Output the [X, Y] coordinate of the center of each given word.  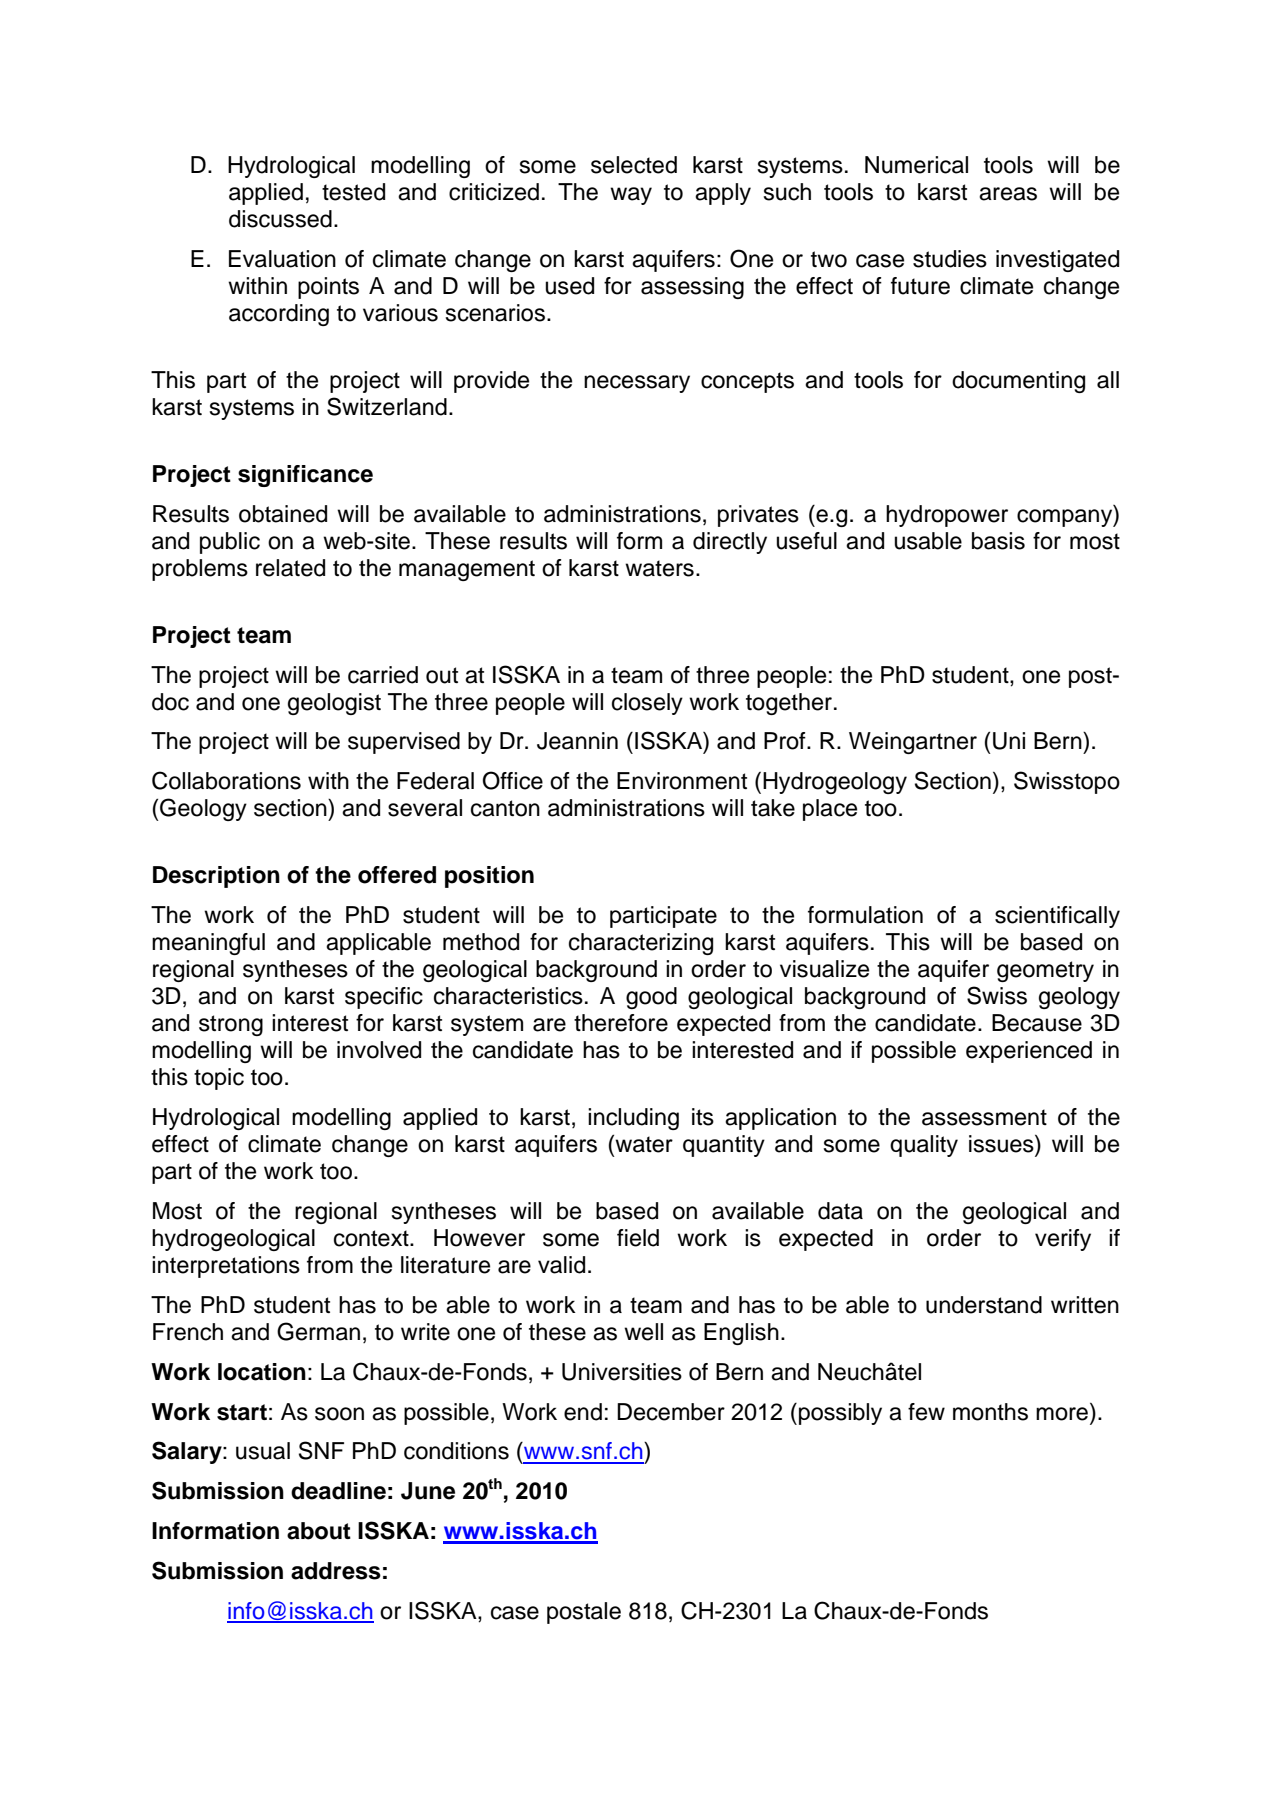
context [372, 1238]
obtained [283, 514]
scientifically [1057, 917]
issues [1002, 1143]
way [631, 196]
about [319, 1531]
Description [216, 877]
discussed [280, 219]
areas [1008, 194]
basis [998, 541]
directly [730, 543]
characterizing [641, 944]
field [638, 1238]
